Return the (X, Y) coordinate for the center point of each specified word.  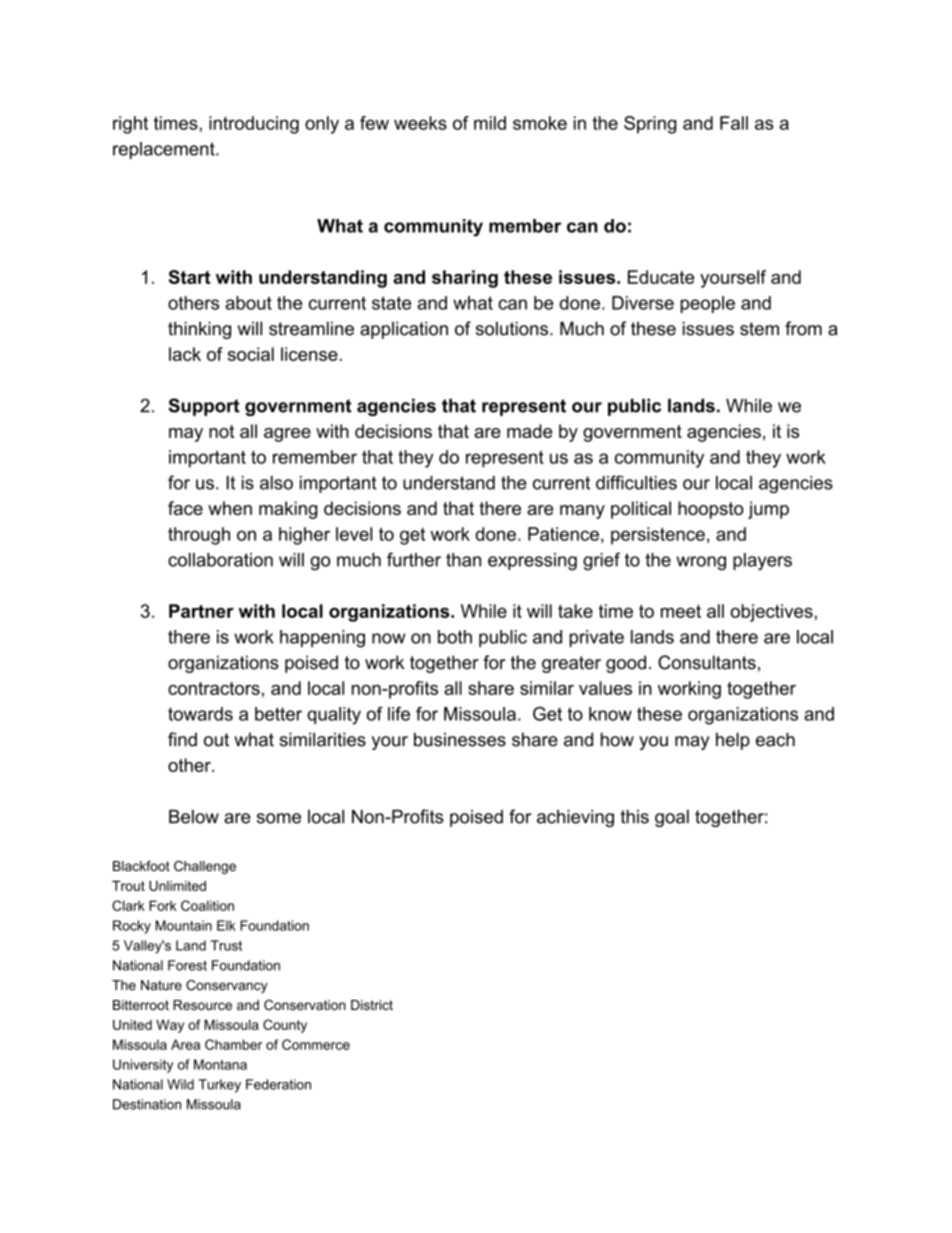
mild (490, 123)
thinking (199, 330)
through (199, 536)
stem (759, 329)
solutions (512, 328)
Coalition (207, 905)
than (463, 560)
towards (200, 714)
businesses (460, 739)
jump (768, 510)
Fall (734, 123)
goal (672, 818)
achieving (575, 818)
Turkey (219, 1086)
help (733, 741)
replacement (165, 150)
